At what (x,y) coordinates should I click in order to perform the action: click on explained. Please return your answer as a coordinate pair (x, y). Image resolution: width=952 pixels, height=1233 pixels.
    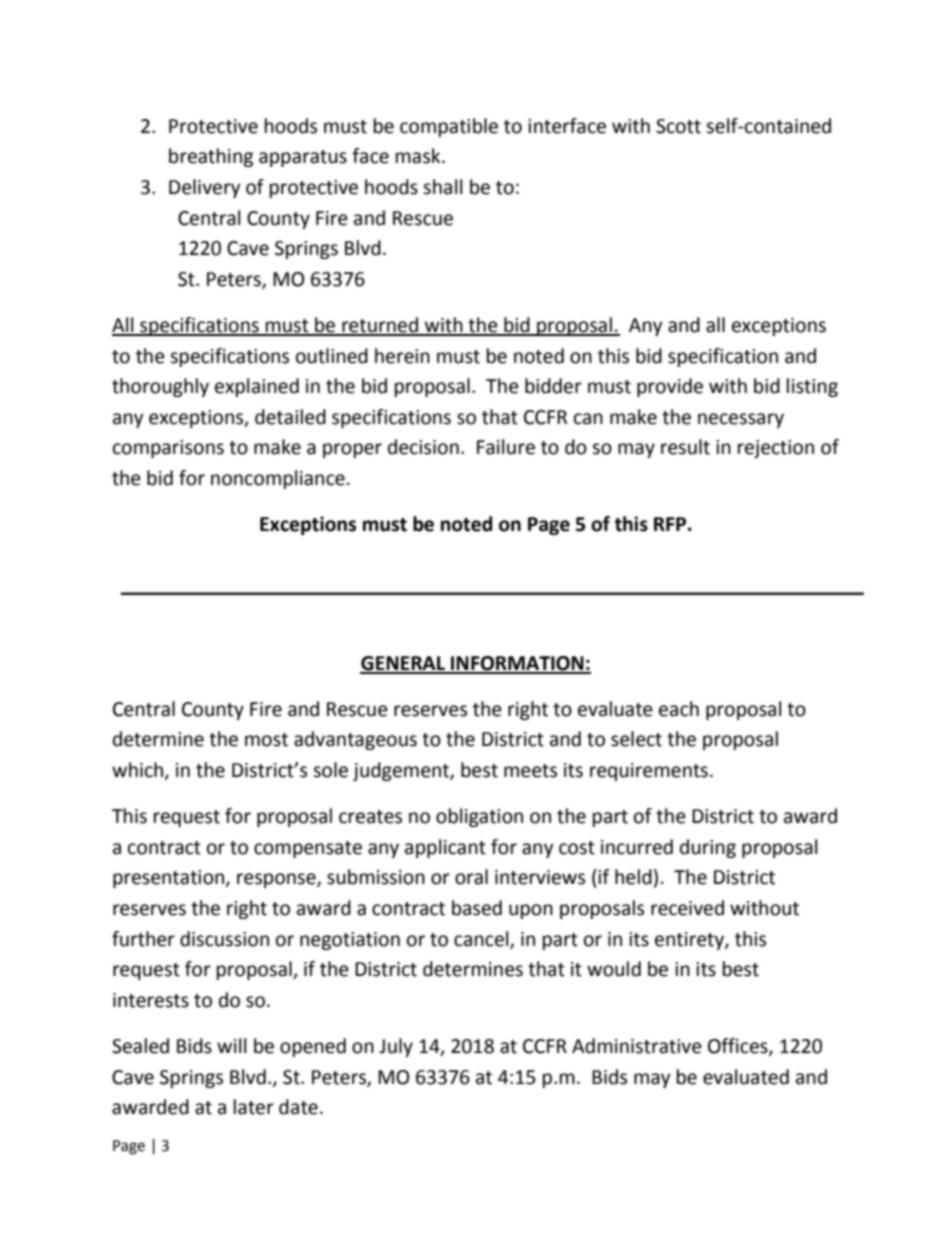
    Looking at the image, I should click on (257, 387).
